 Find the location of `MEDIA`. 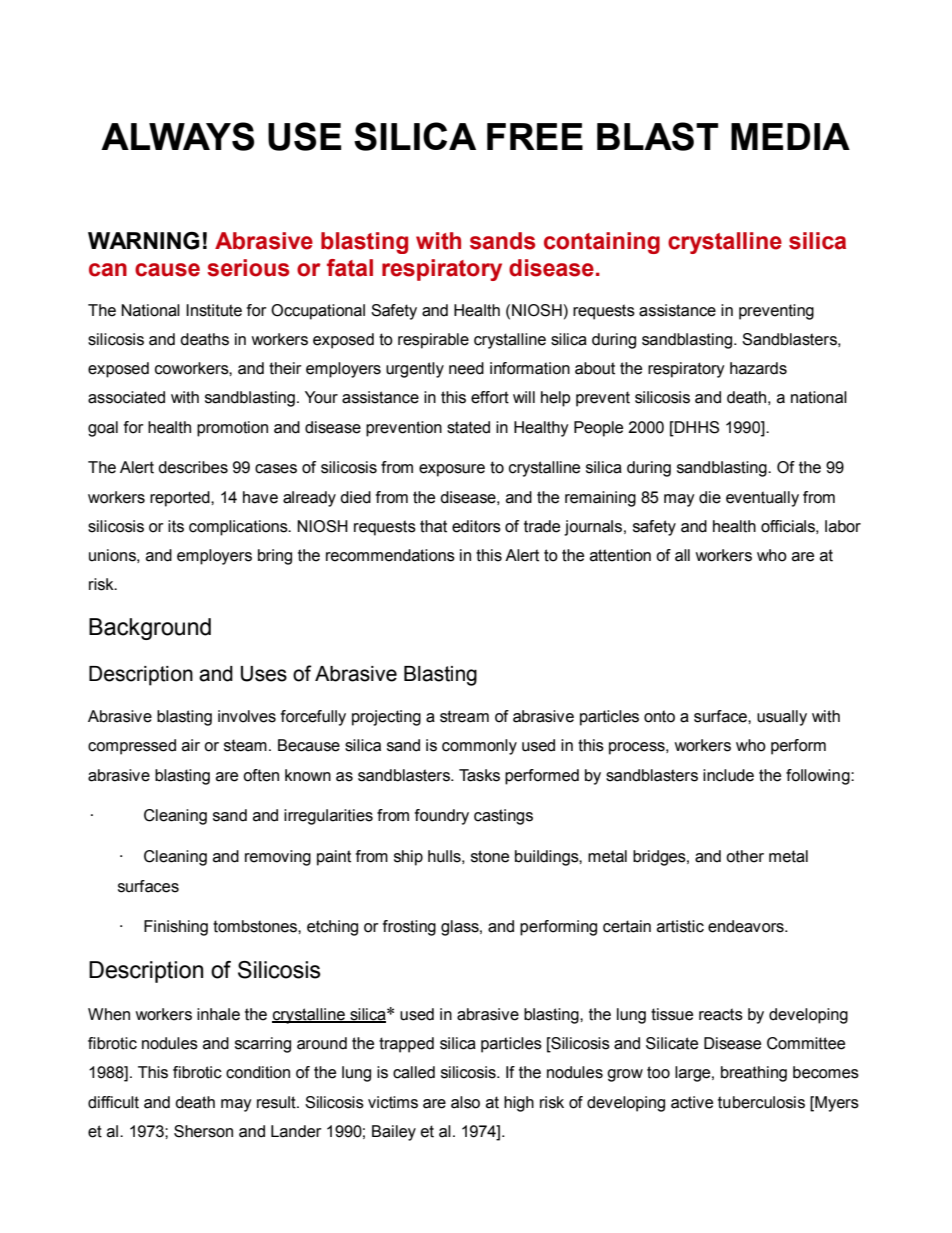

MEDIA is located at coordinates (790, 136).
